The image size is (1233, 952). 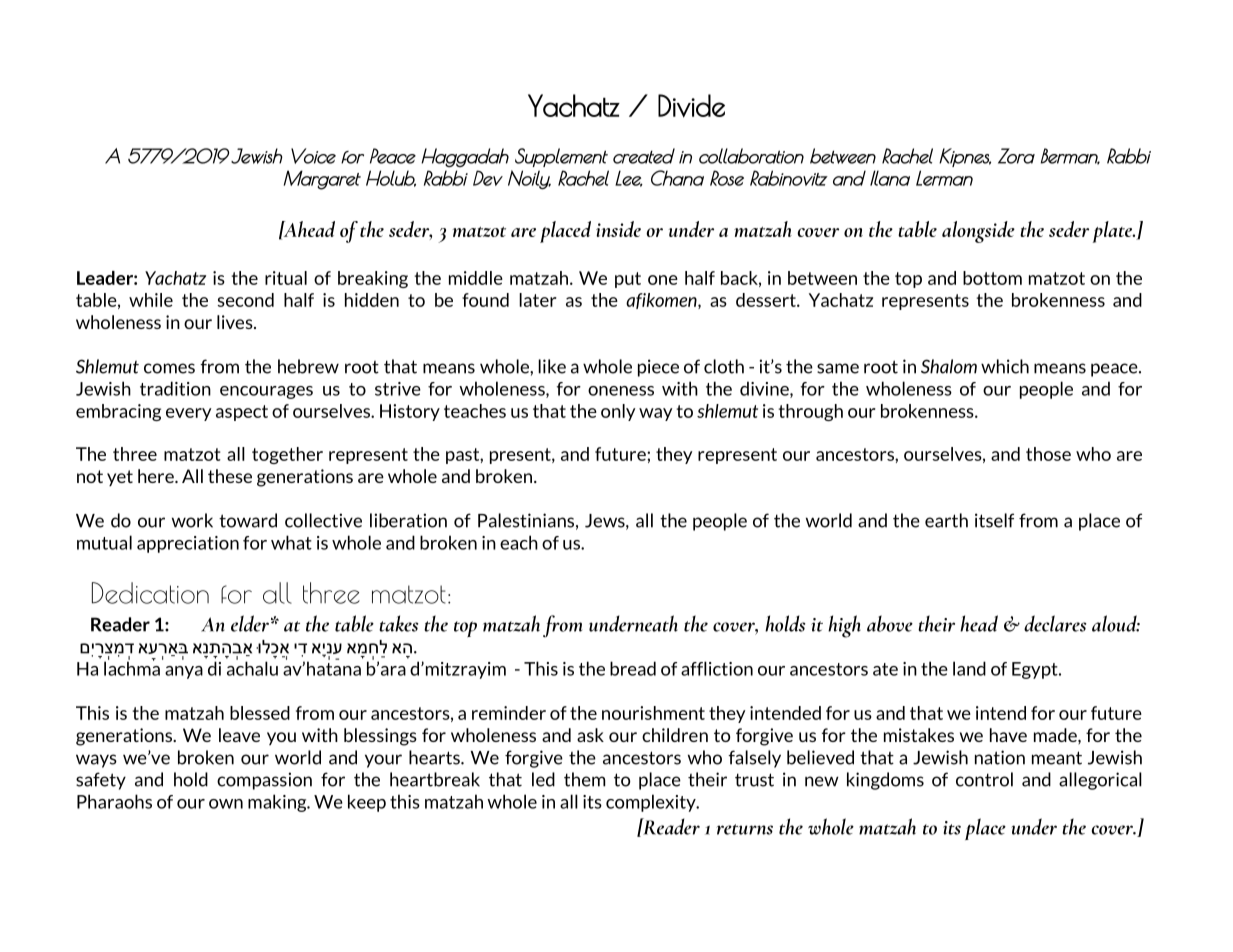 What do you see at coordinates (652, 803) in the page?
I see `complexity` at bounding box center [652, 803].
